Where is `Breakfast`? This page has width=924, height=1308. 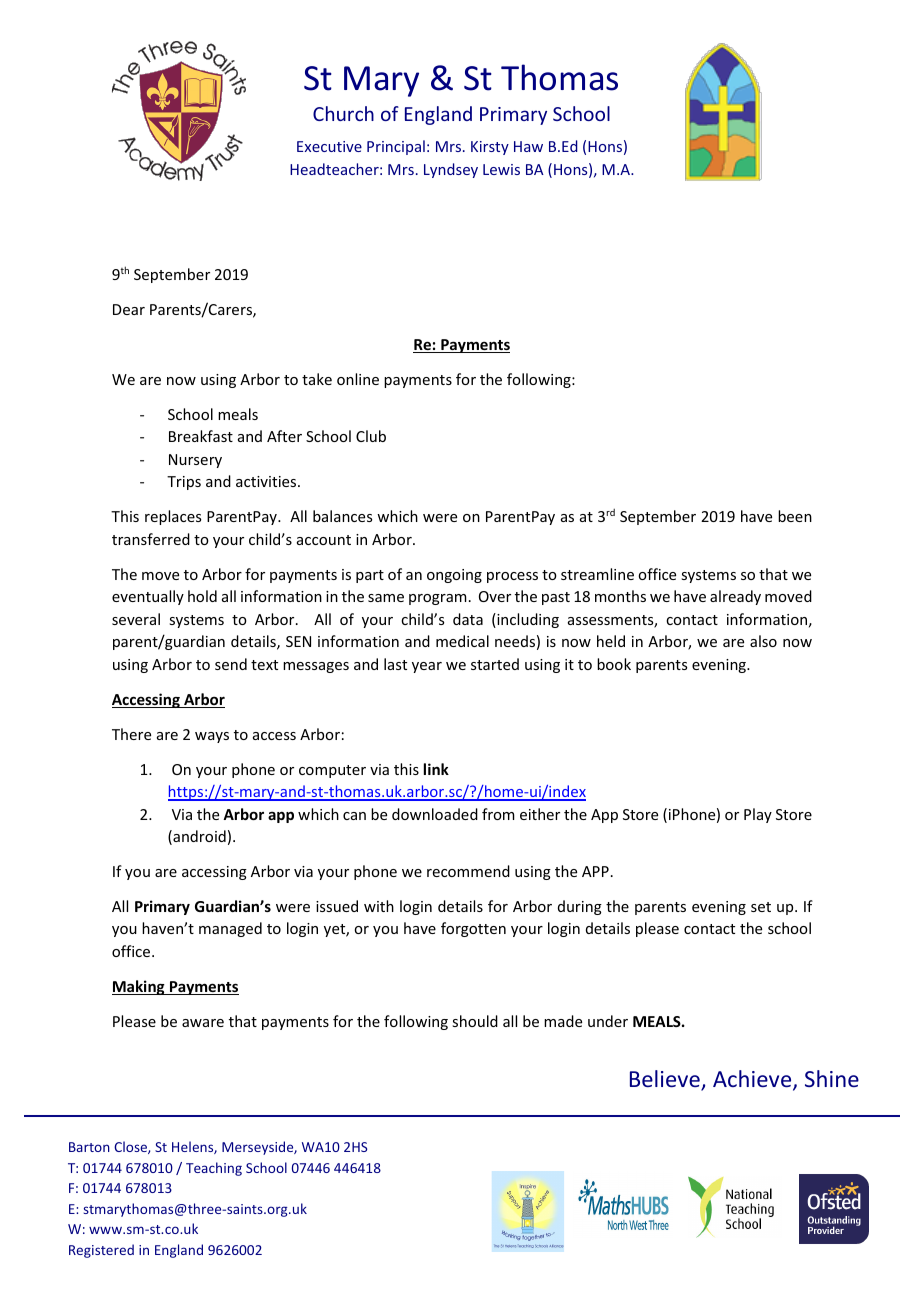 Breakfast is located at coordinates (201, 436).
